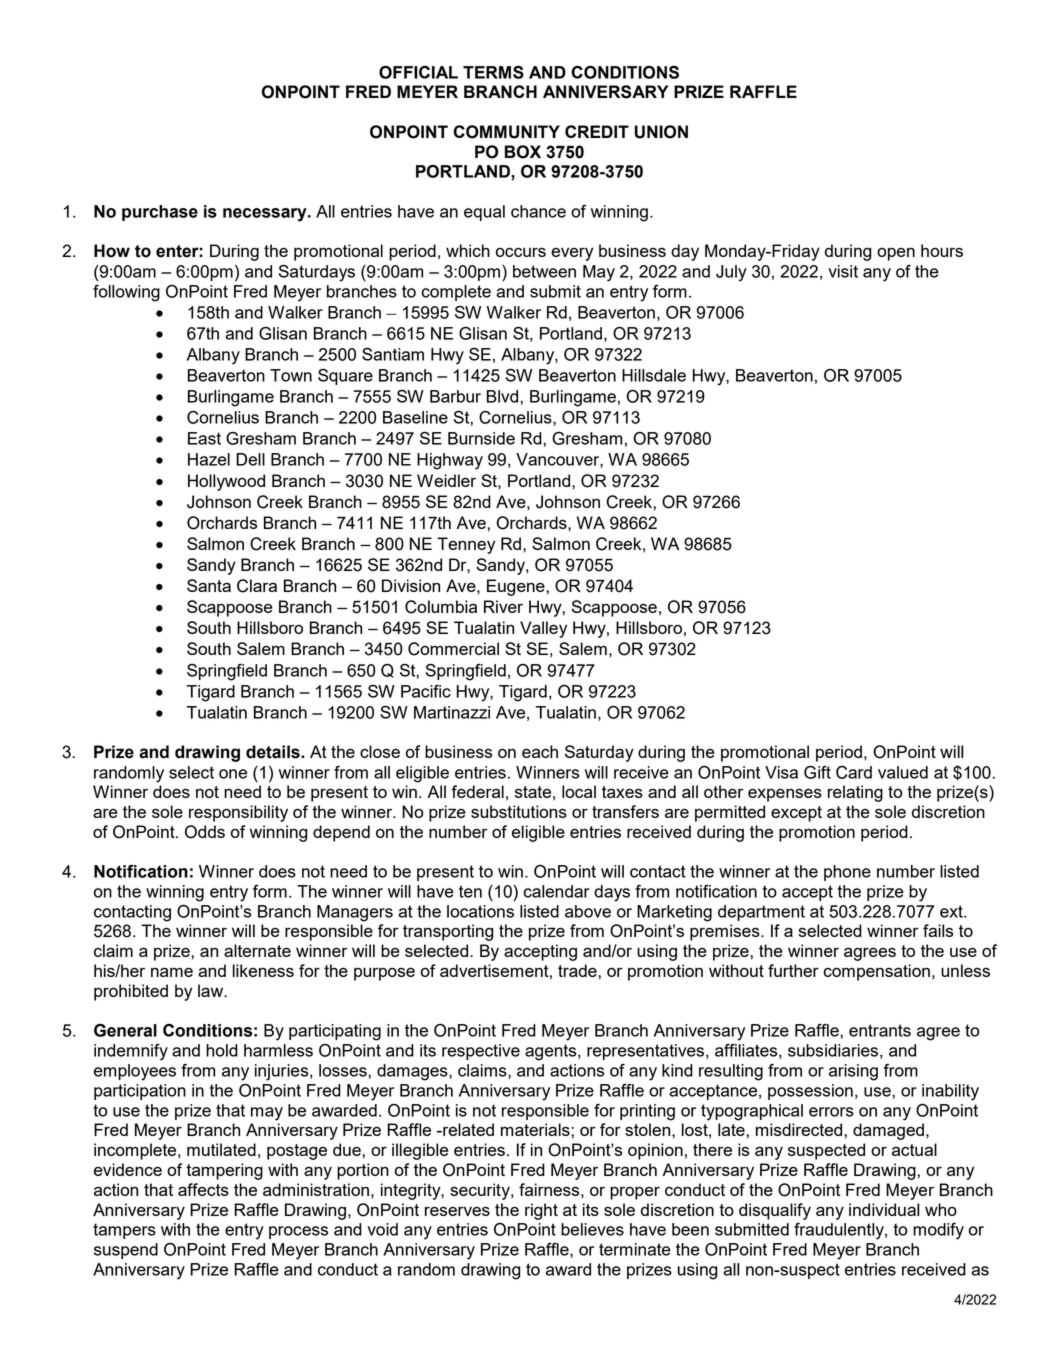 This screenshot has width=1059, height=1370. I want to click on Card, so click(854, 772).
